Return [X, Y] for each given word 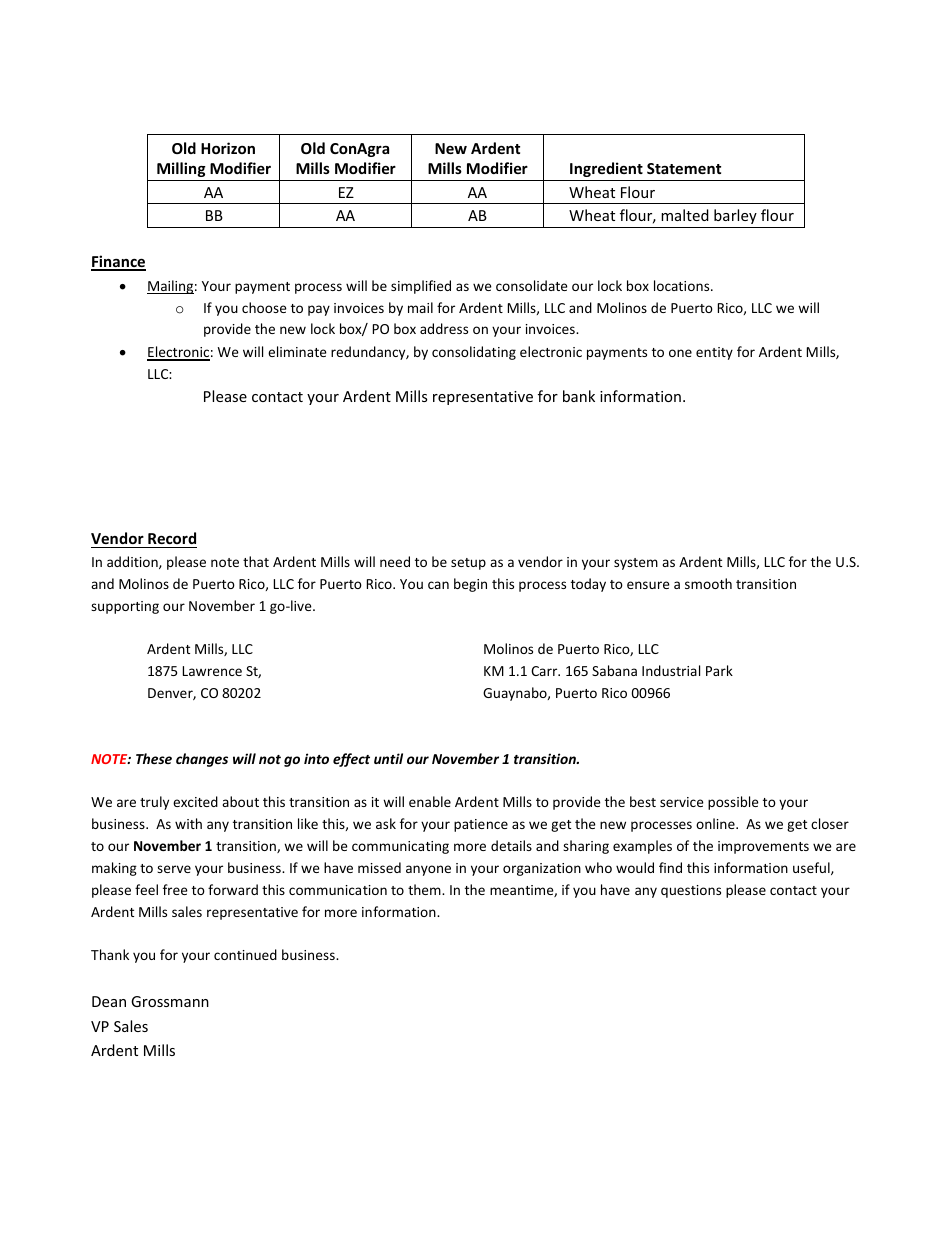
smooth [708, 583]
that [256, 561]
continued [245, 954]
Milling [181, 169]
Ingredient [606, 169]
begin [470, 585]
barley [735, 216]
